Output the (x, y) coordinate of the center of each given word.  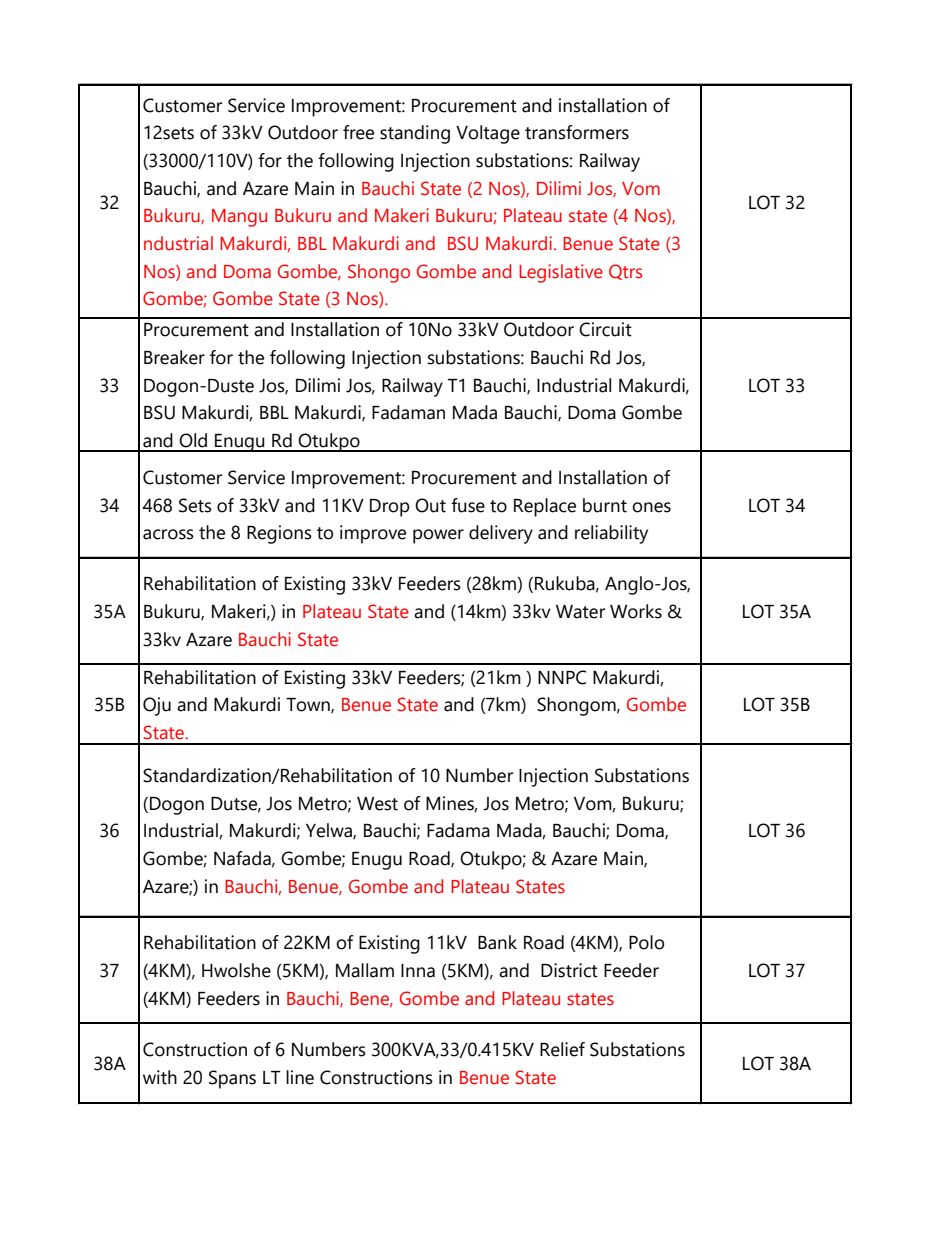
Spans (232, 1079)
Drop (389, 508)
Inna (418, 971)
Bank (497, 942)
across (168, 534)
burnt (605, 505)
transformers (577, 132)
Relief (562, 1049)
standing (415, 134)
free (358, 132)
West (377, 804)
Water (580, 612)
